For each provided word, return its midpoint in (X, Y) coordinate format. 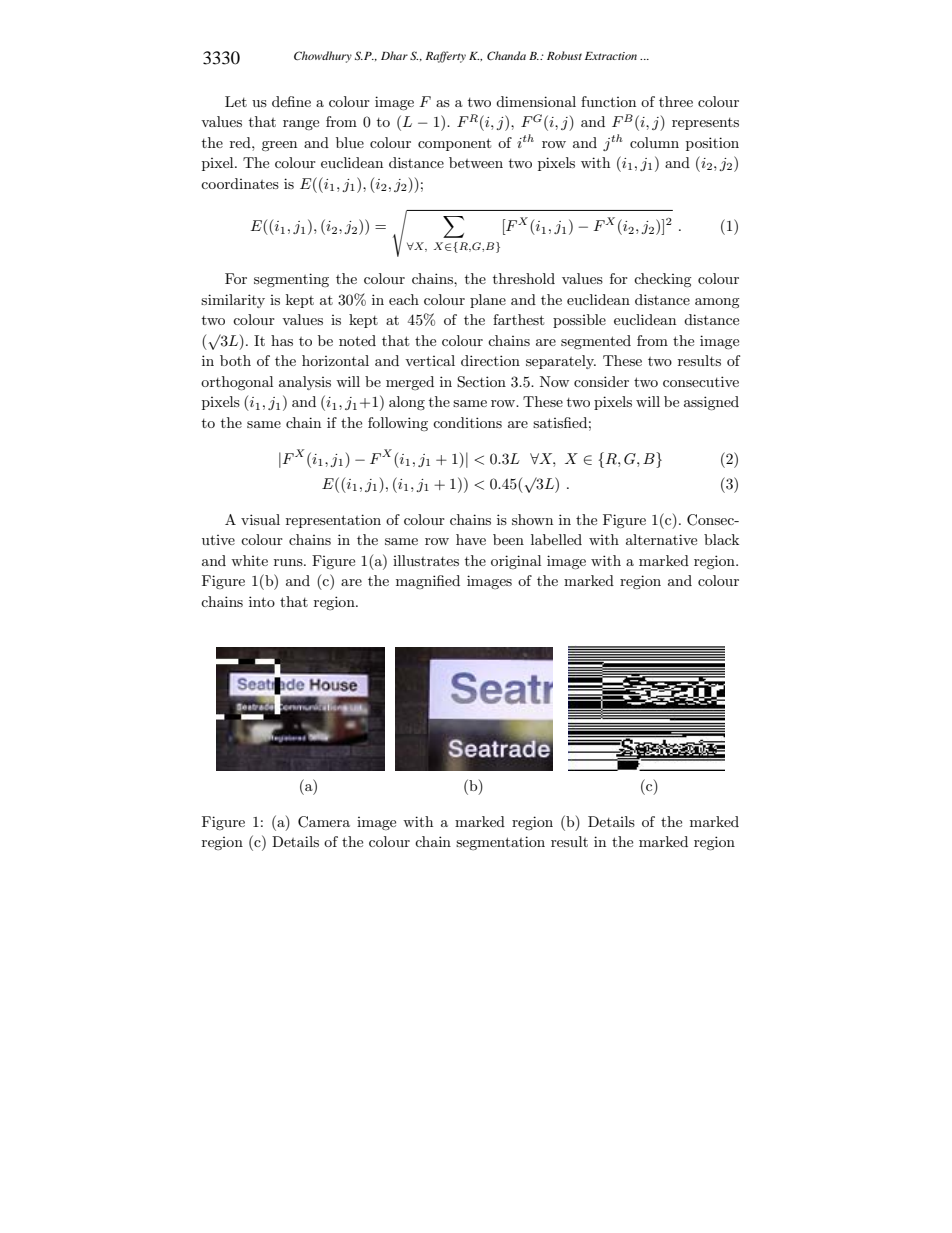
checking (663, 280)
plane (488, 301)
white (249, 560)
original (516, 562)
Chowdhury (323, 57)
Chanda (506, 55)
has (282, 340)
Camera (324, 822)
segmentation (500, 843)
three (676, 101)
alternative (661, 539)
